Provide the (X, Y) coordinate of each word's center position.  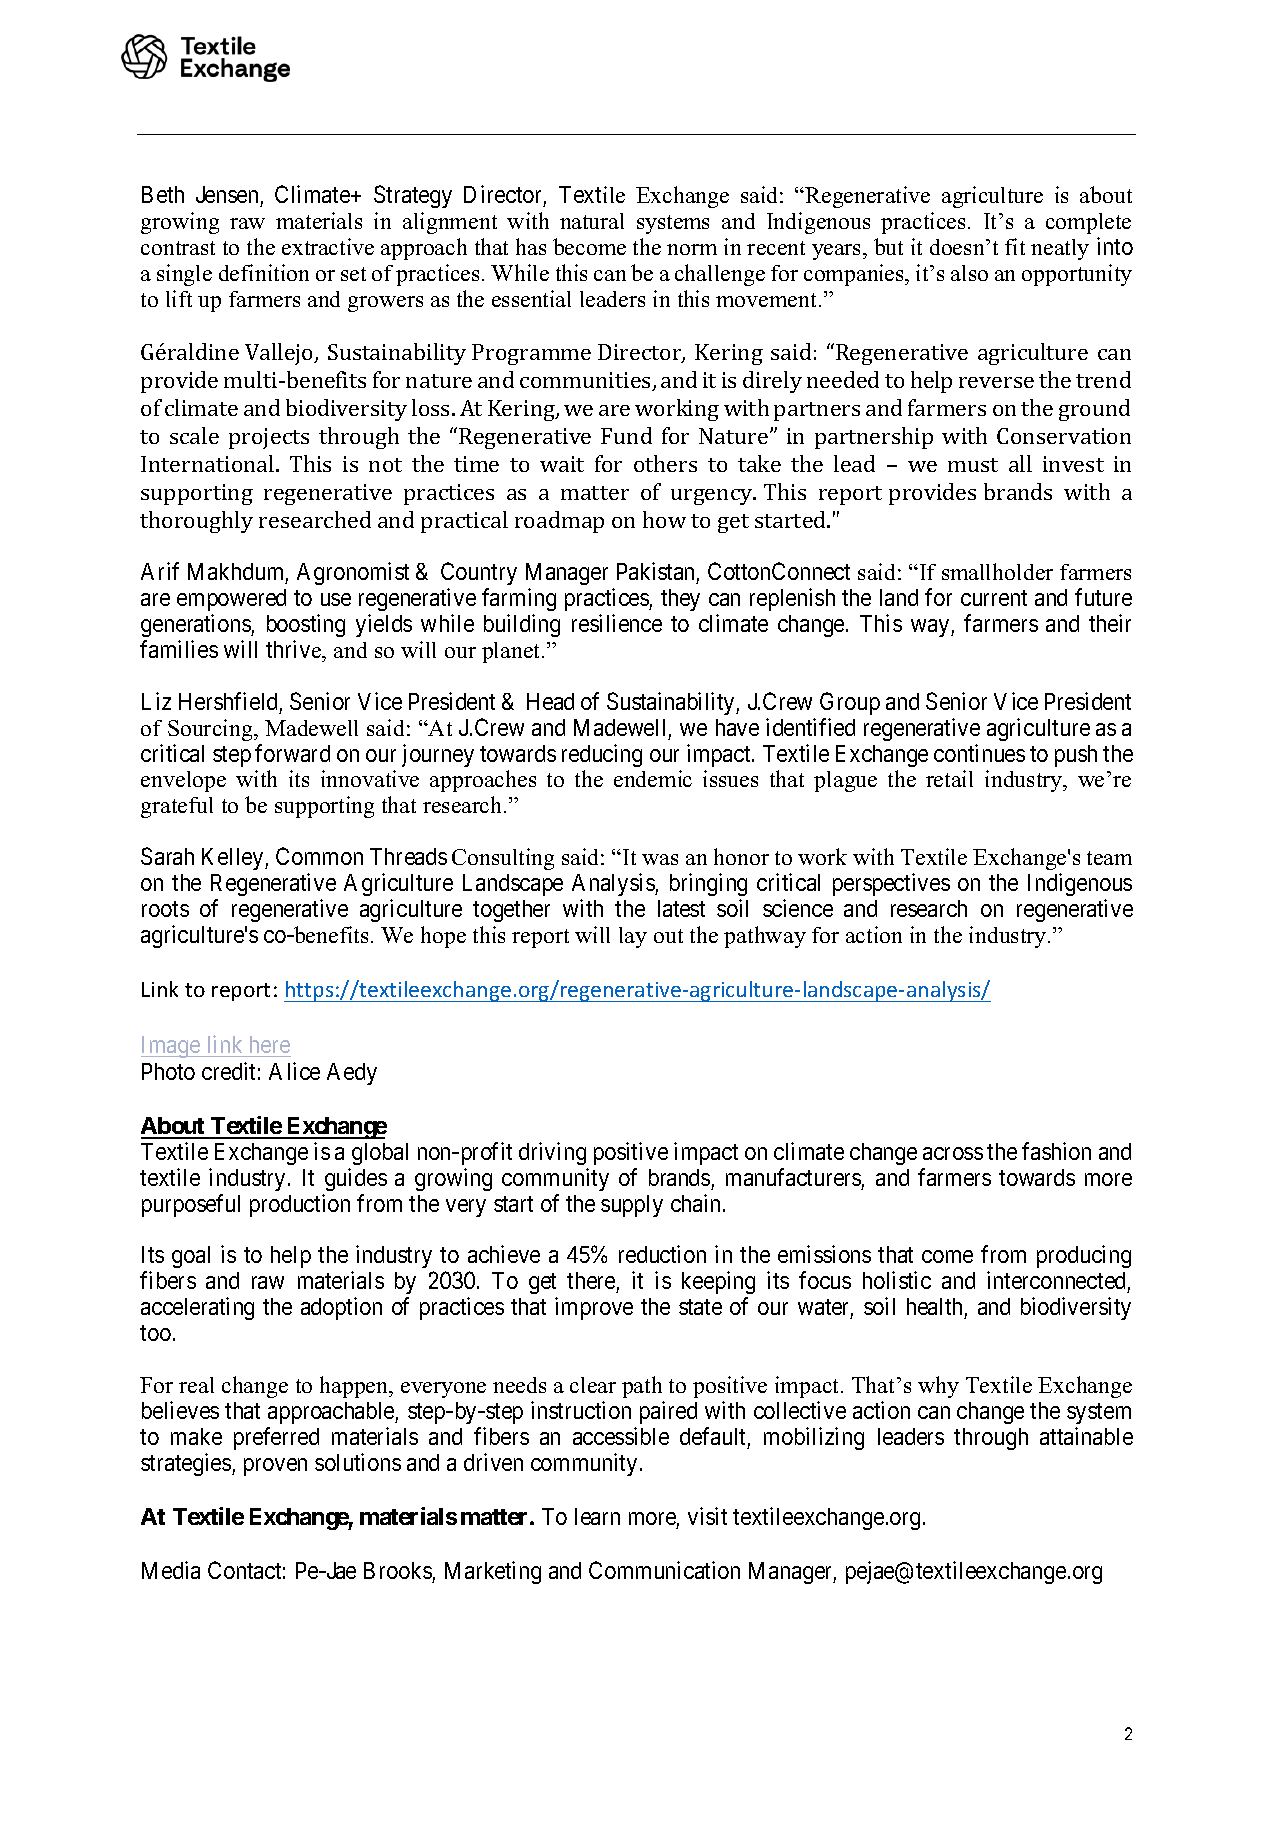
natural (592, 221)
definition (264, 272)
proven (275, 1467)
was (660, 859)
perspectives (891, 884)
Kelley (234, 859)
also (969, 273)
